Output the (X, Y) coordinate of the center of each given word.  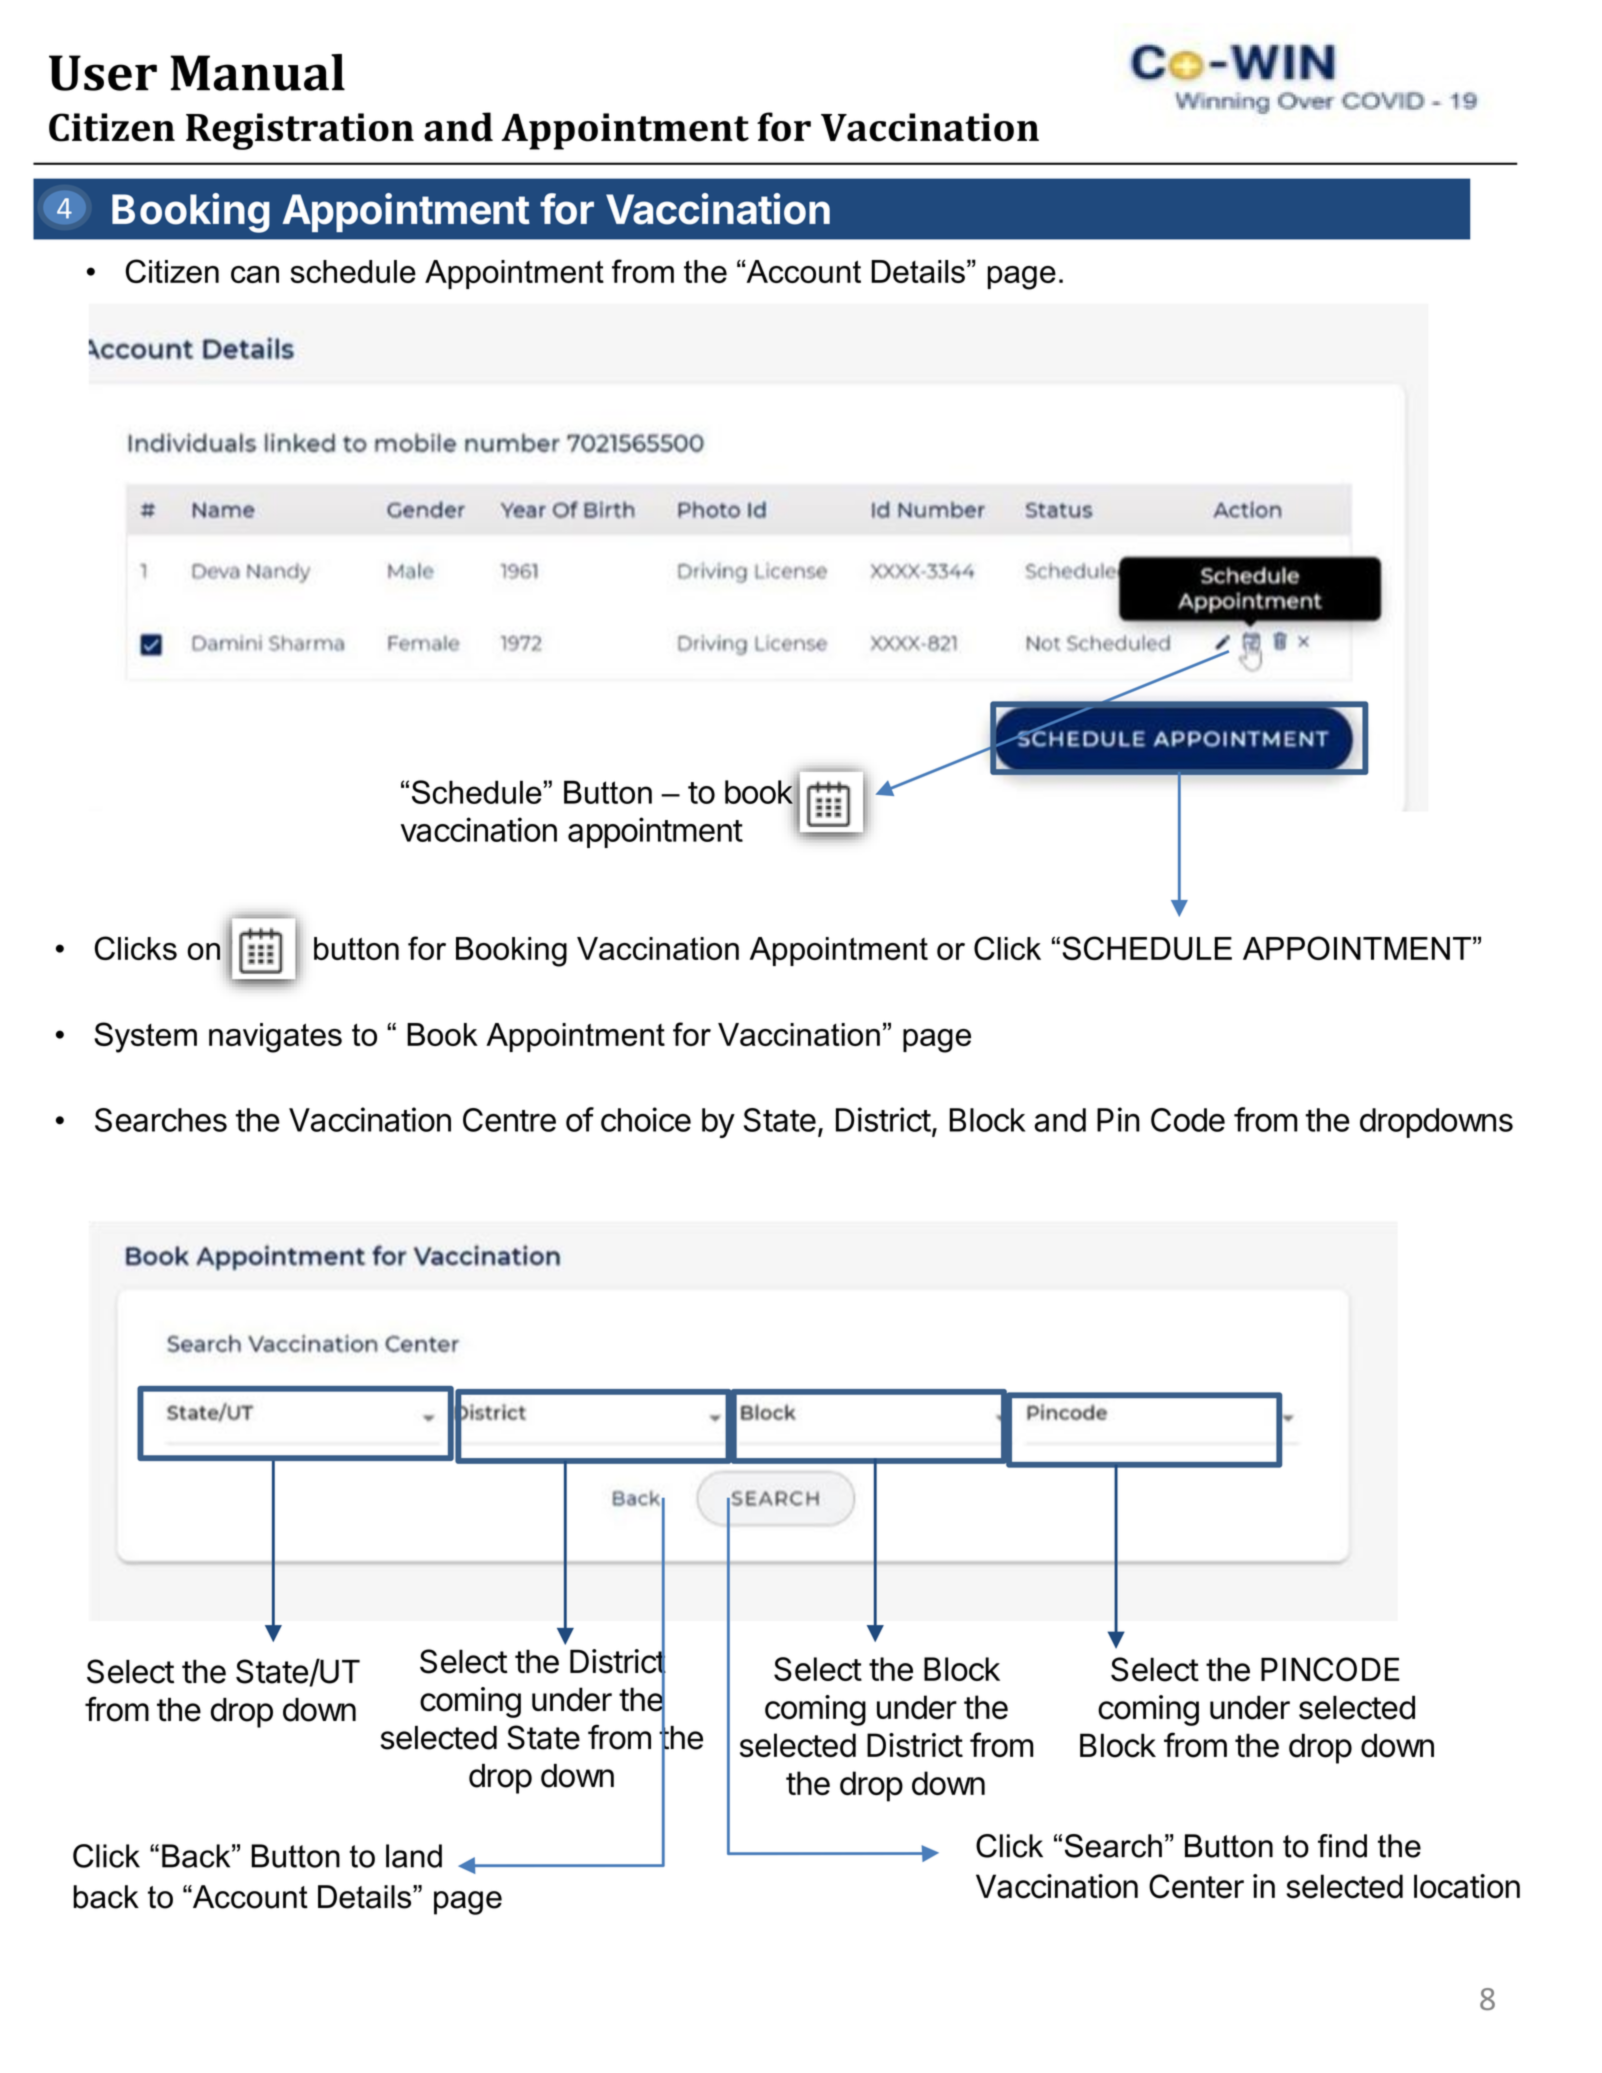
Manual (257, 72)
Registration (300, 131)
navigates (275, 1038)
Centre (509, 1120)
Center (1196, 1886)
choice (646, 1119)
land (414, 1856)
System (145, 1037)
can (255, 274)
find (1342, 1846)
